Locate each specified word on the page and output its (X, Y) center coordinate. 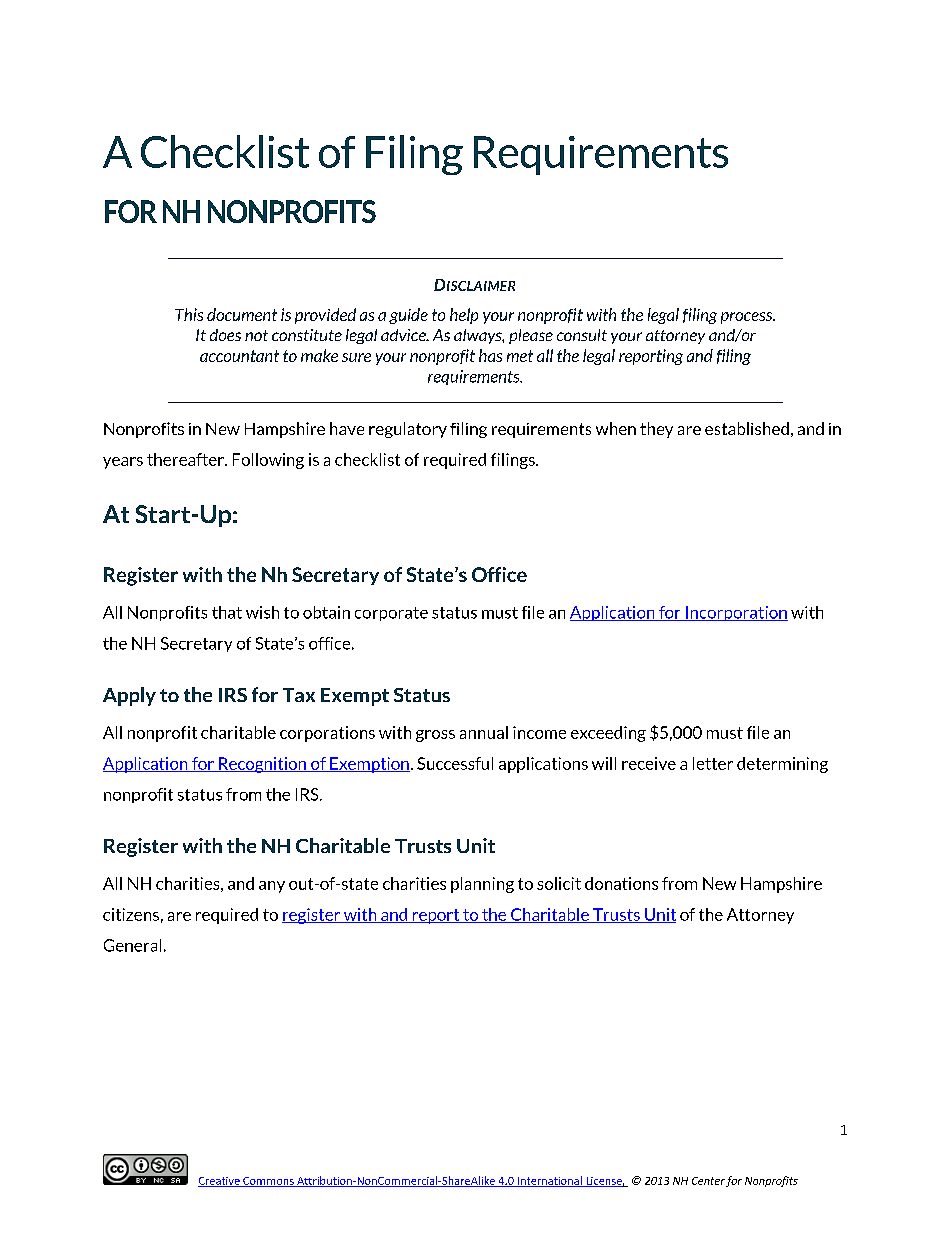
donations (621, 883)
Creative (220, 1182)
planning (482, 885)
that (227, 612)
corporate (391, 614)
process (748, 318)
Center (708, 1181)
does (225, 335)
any (272, 887)
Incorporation (736, 613)
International (549, 1181)
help (464, 316)
